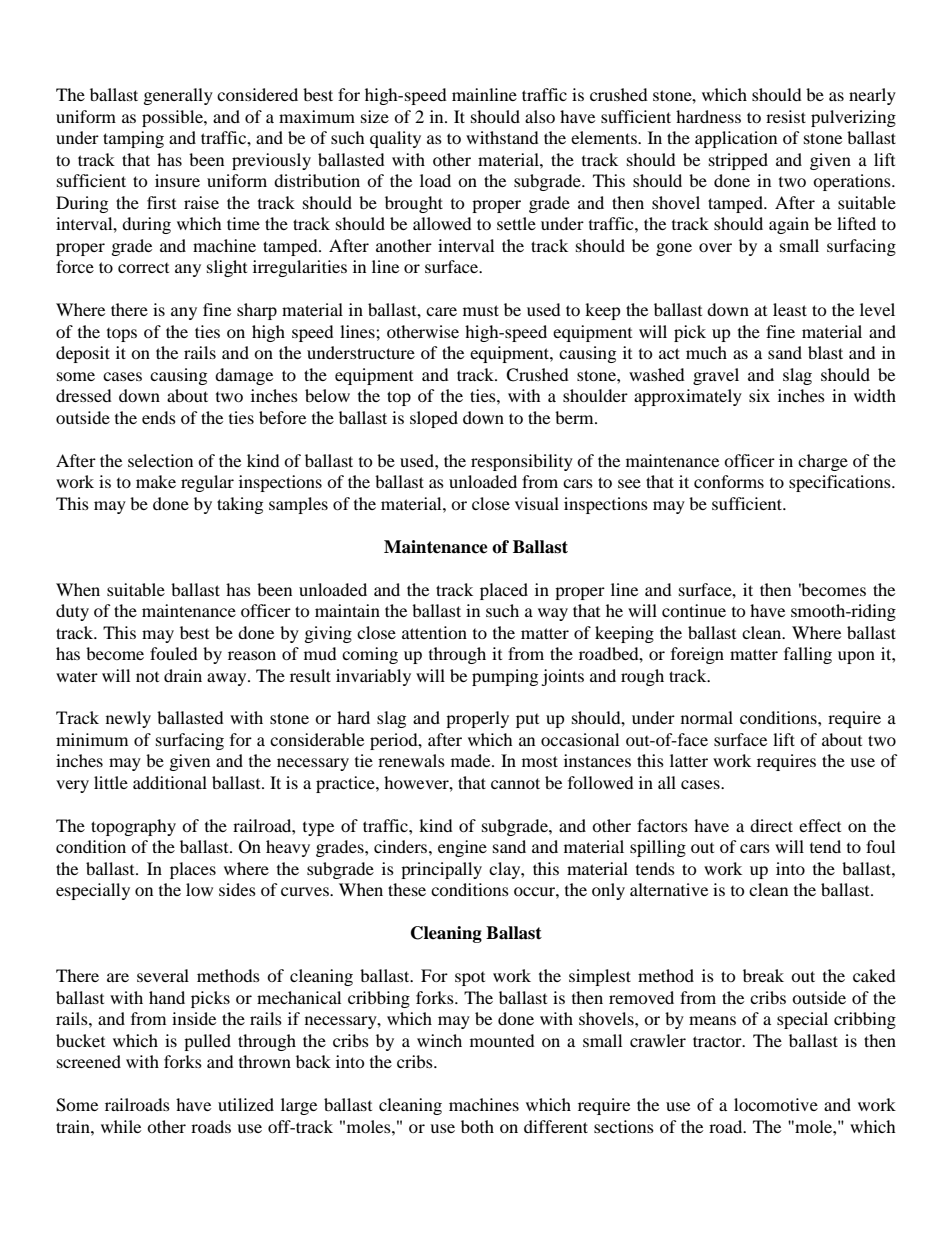 This screenshot has width=952, height=1233. I want to click on resist, so click(786, 116).
